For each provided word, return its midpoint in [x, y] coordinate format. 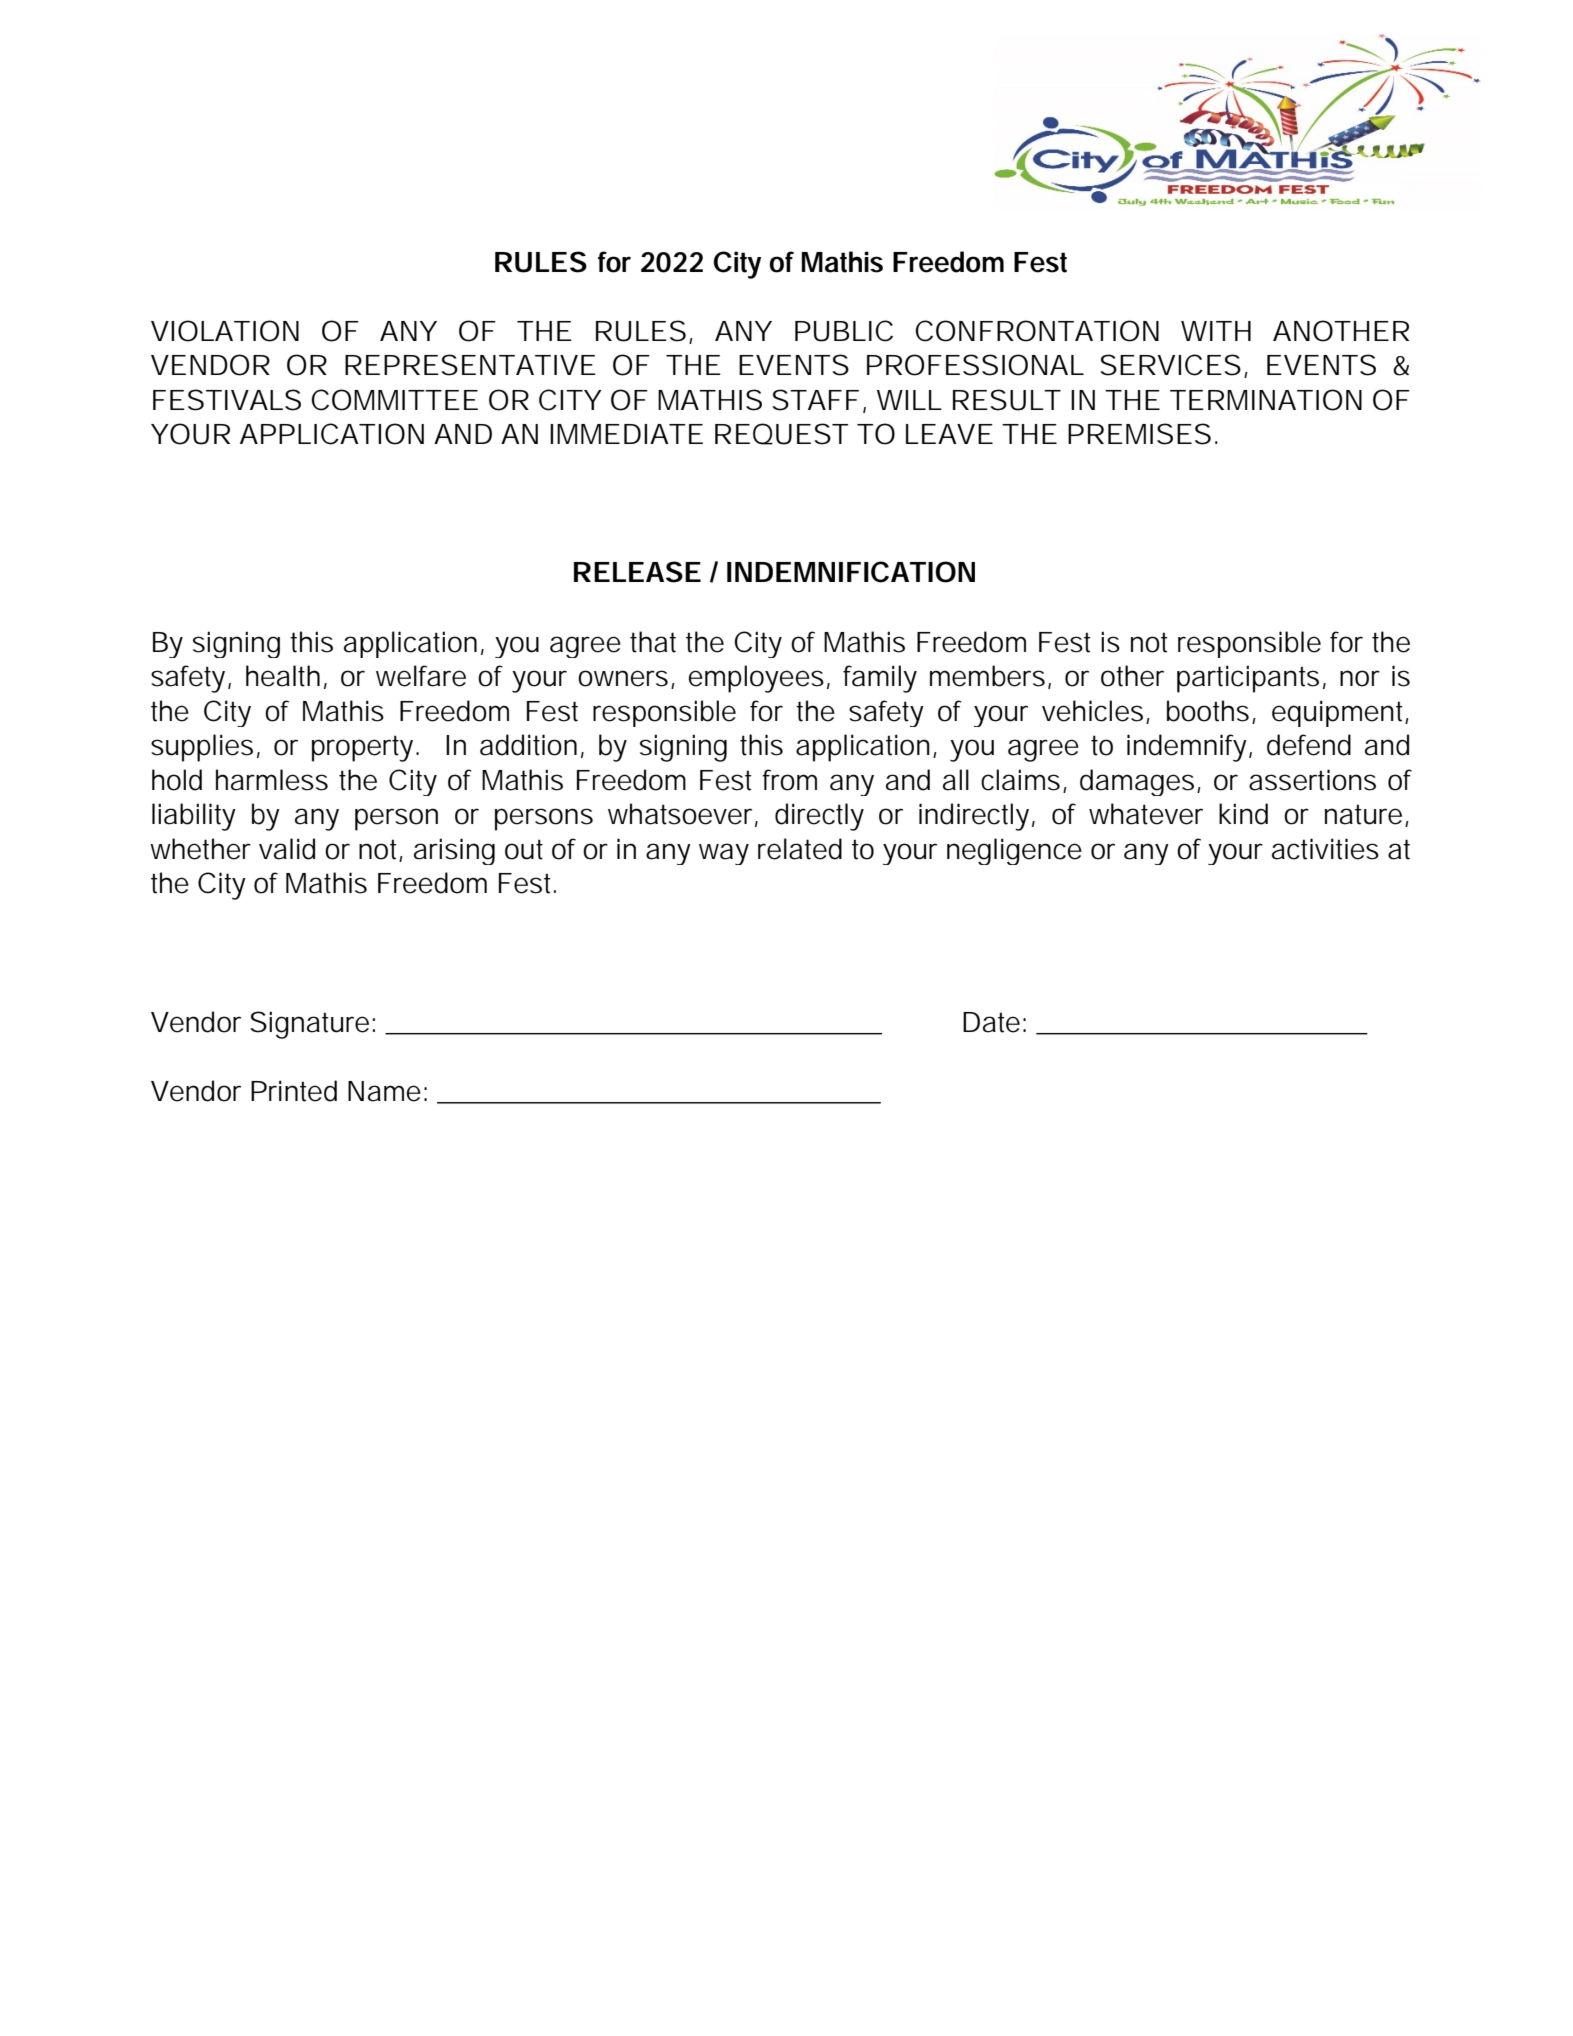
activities [1325, 849]
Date [991, 1022]
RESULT [1006, 400]
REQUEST [780, 434]
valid [287, 849]
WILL [908, 400]
